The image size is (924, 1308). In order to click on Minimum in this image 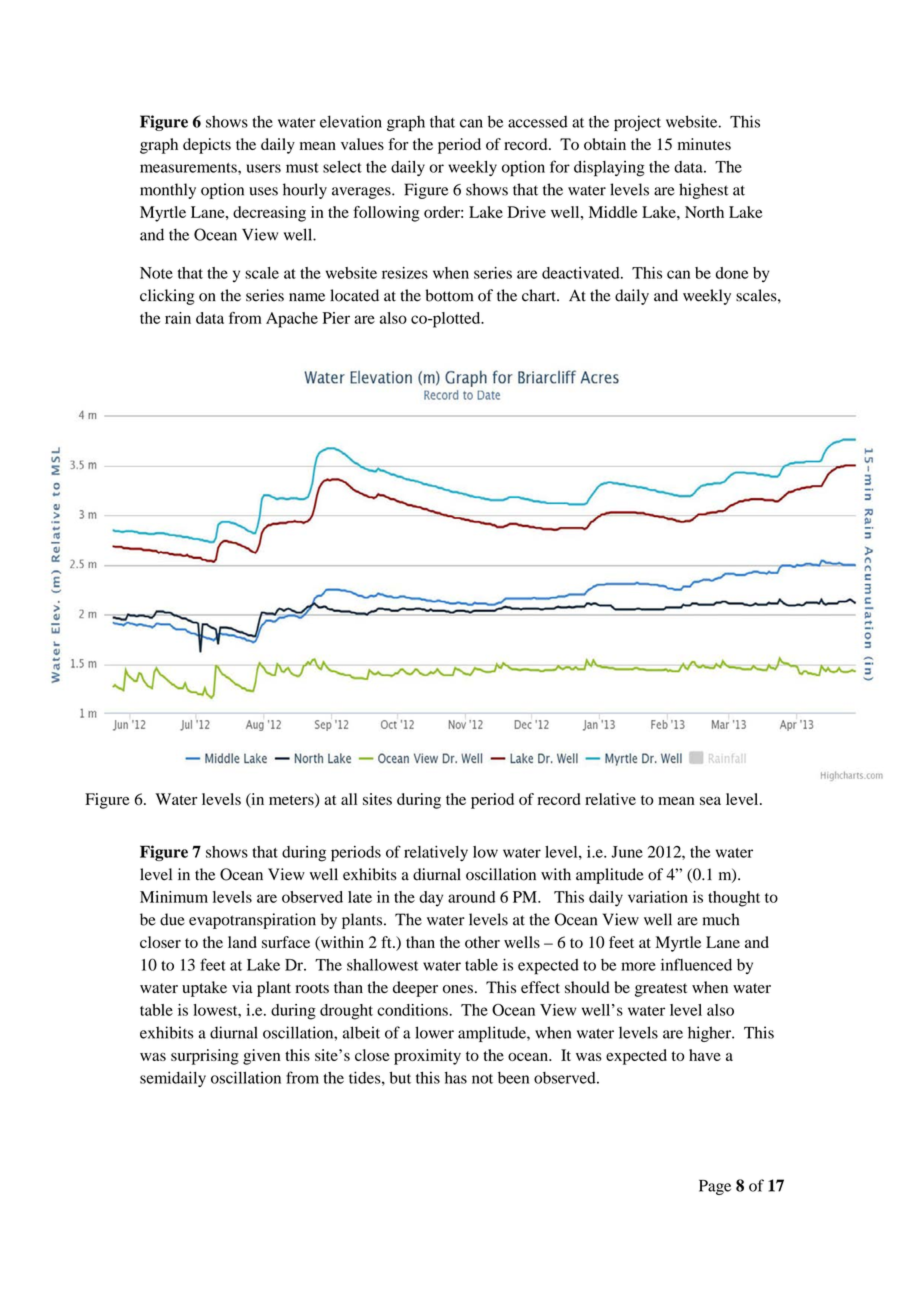, I will do `click(174, 897)`.
